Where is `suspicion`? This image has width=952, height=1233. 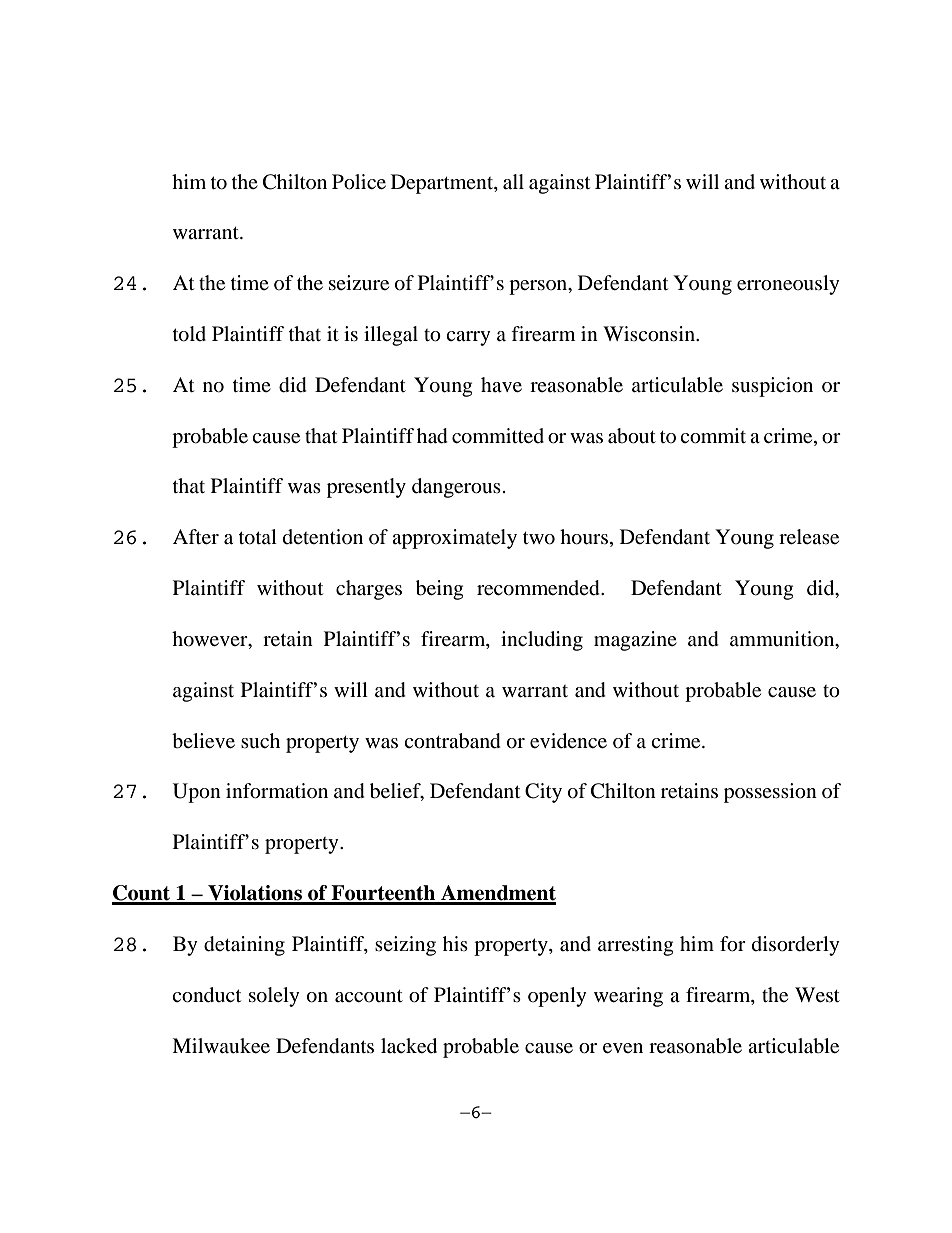
suspicion is located at coordinates (772, 387).
